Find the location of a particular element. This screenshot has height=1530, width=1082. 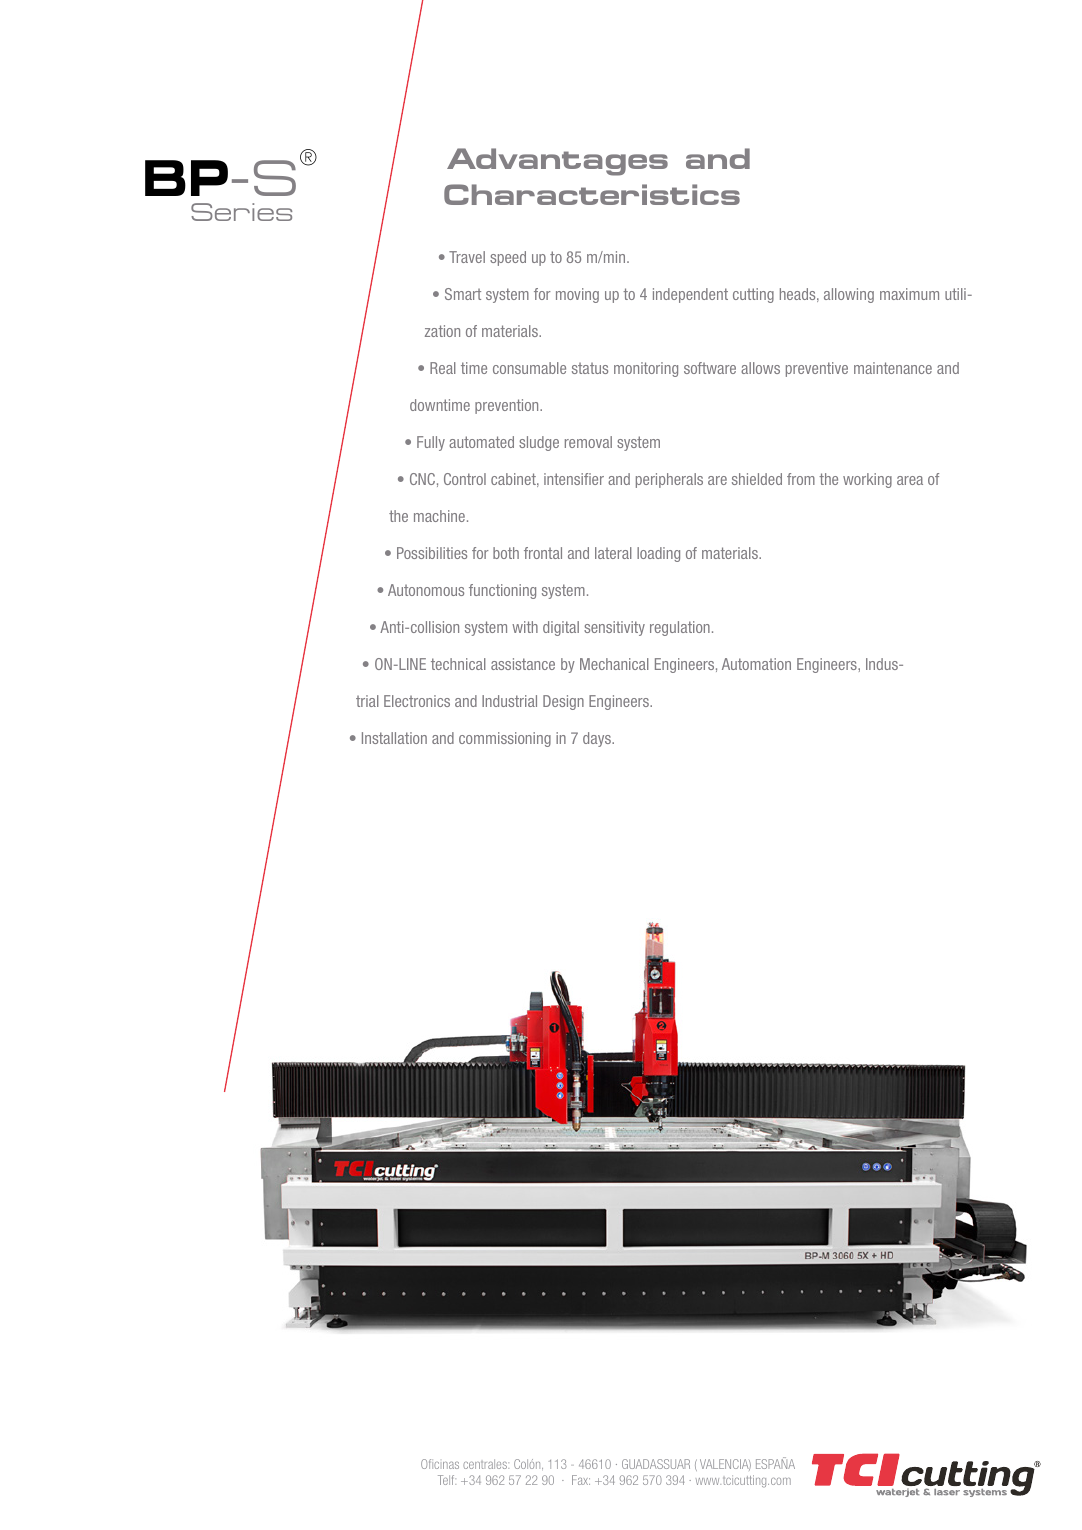

Series is located at coordinates (241, 212).
